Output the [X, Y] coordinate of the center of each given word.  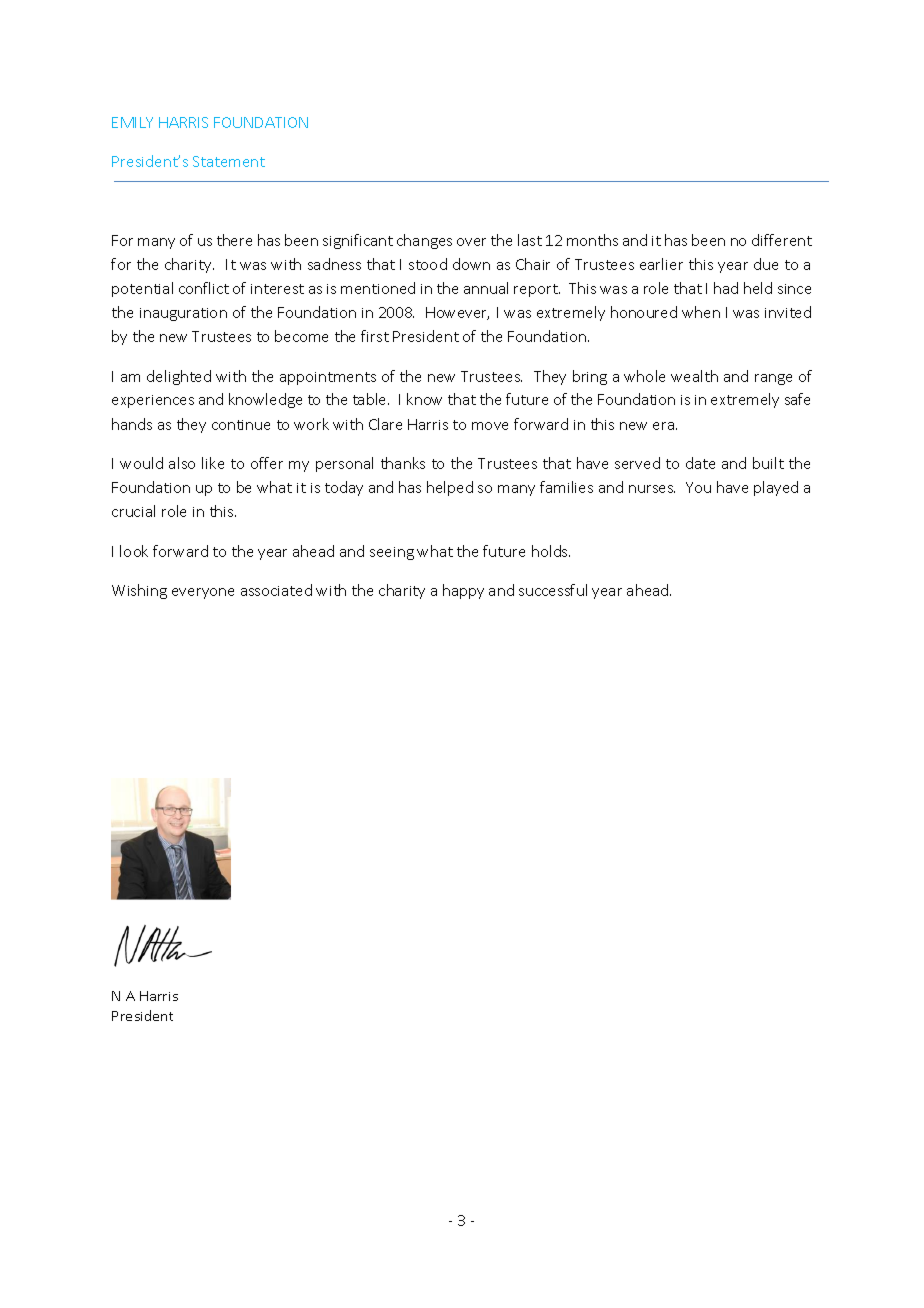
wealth [694, 376]
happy [463, 591]
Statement [229, 161]
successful [553, 590]
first [375, 336]
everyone [203, 593]
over [471, 242]
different [782, 240]
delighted [179, 377]
